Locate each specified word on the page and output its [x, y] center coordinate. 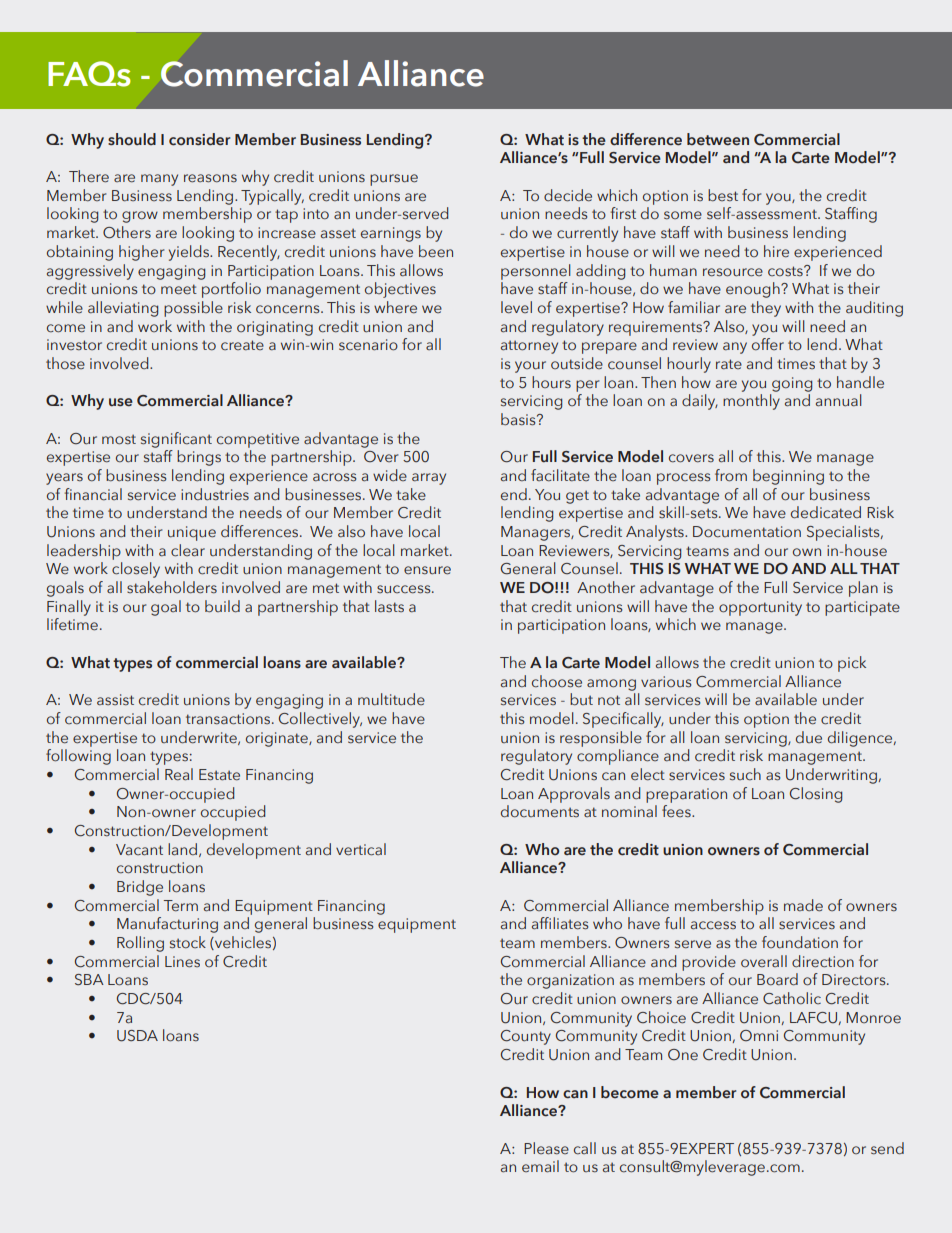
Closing [816, 795]
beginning [788, 477]
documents [540, 811]
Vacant [139, 850]
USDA [137, 1036]
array [429, 479]
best [723, 195]
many [159, 180]
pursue [394, 180]
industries [215, 494]
